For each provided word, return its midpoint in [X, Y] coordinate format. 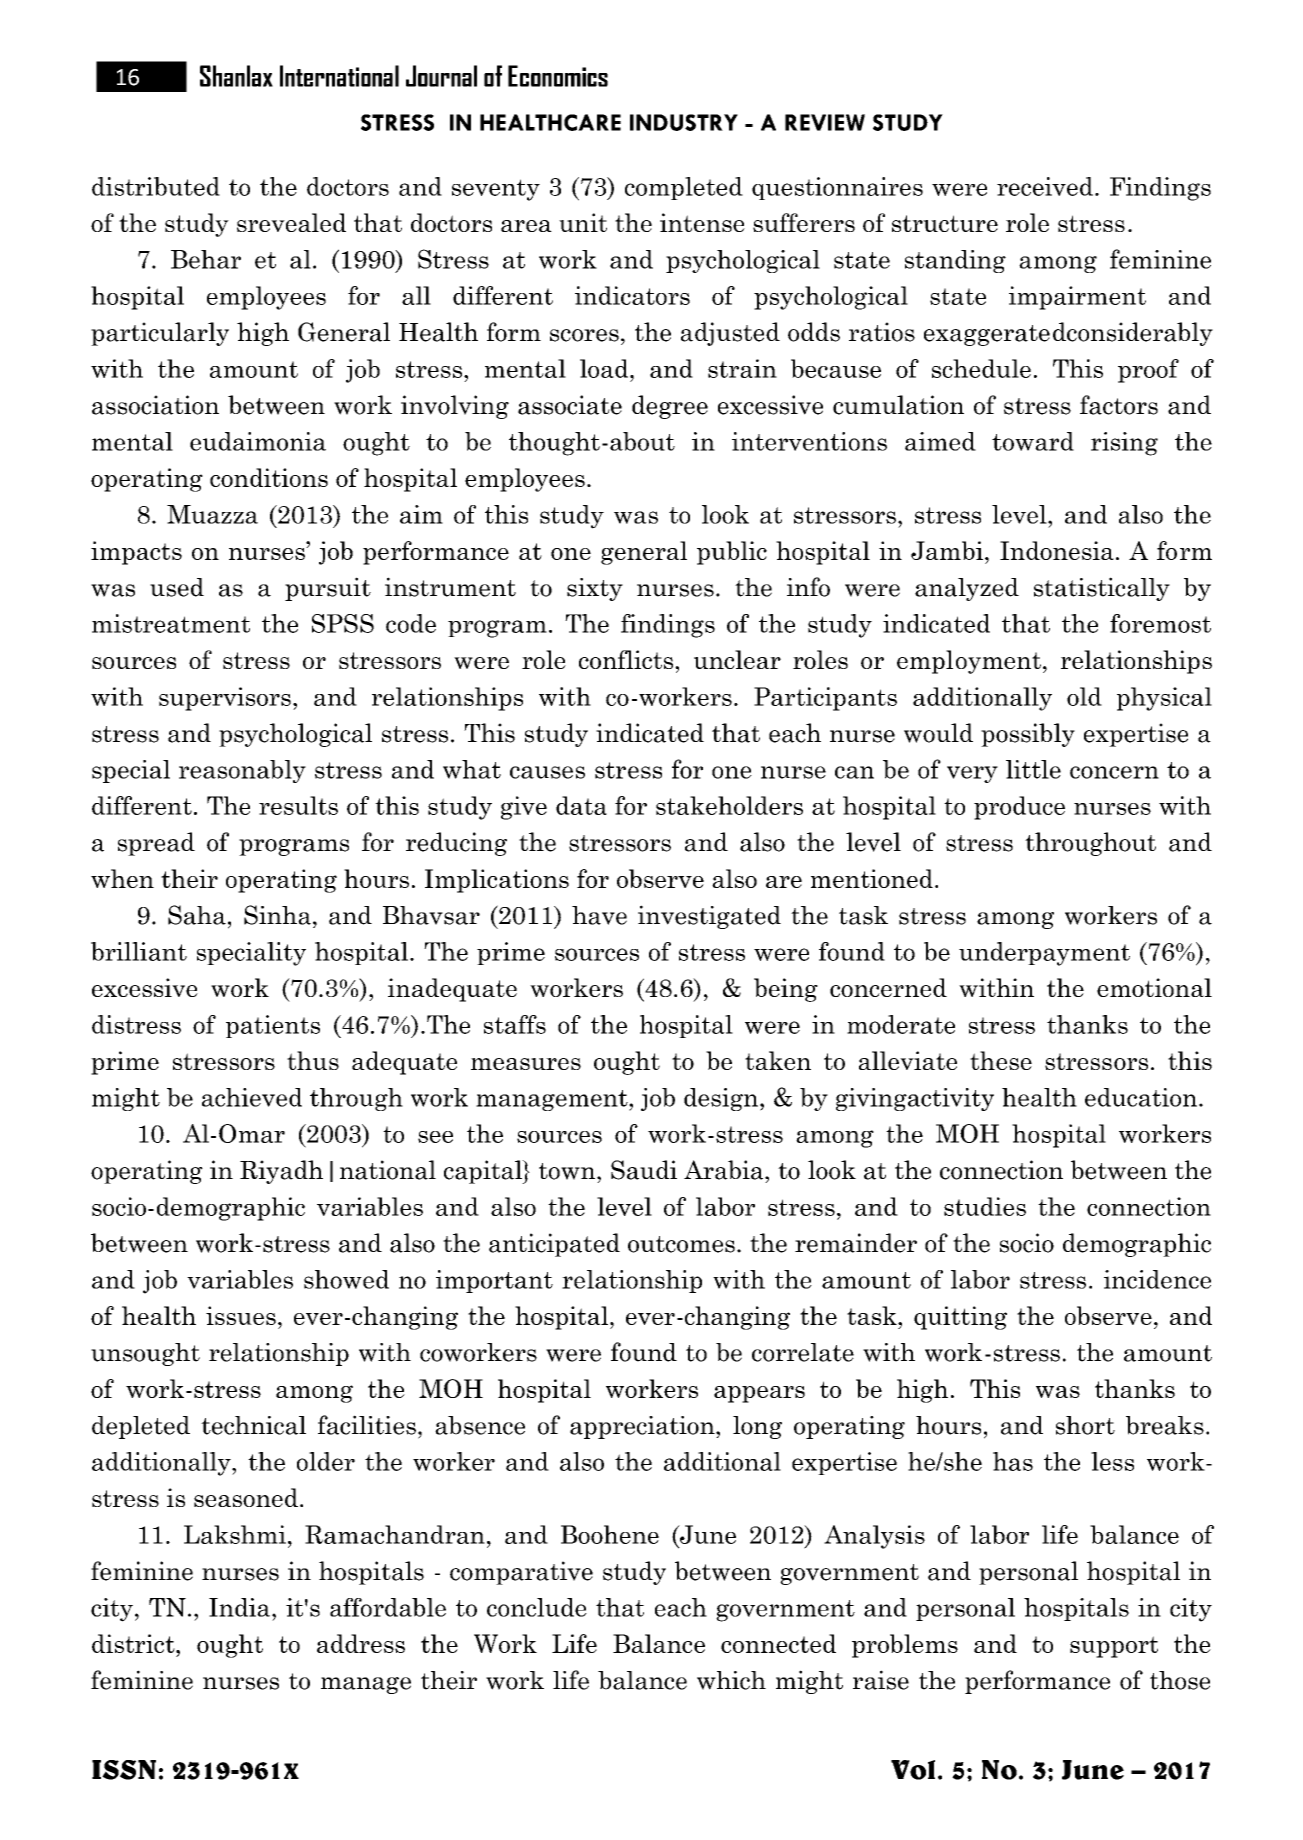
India [239, 1607]
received [1045, 186]
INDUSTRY [684, 122]
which [731, 1680]
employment [969, 662]
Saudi [644, 1170]
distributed [156, 186]
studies [985, 1206]
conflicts [627, 659]
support [1114, 1647]
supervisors [225, 699]
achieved [252, 1097]
